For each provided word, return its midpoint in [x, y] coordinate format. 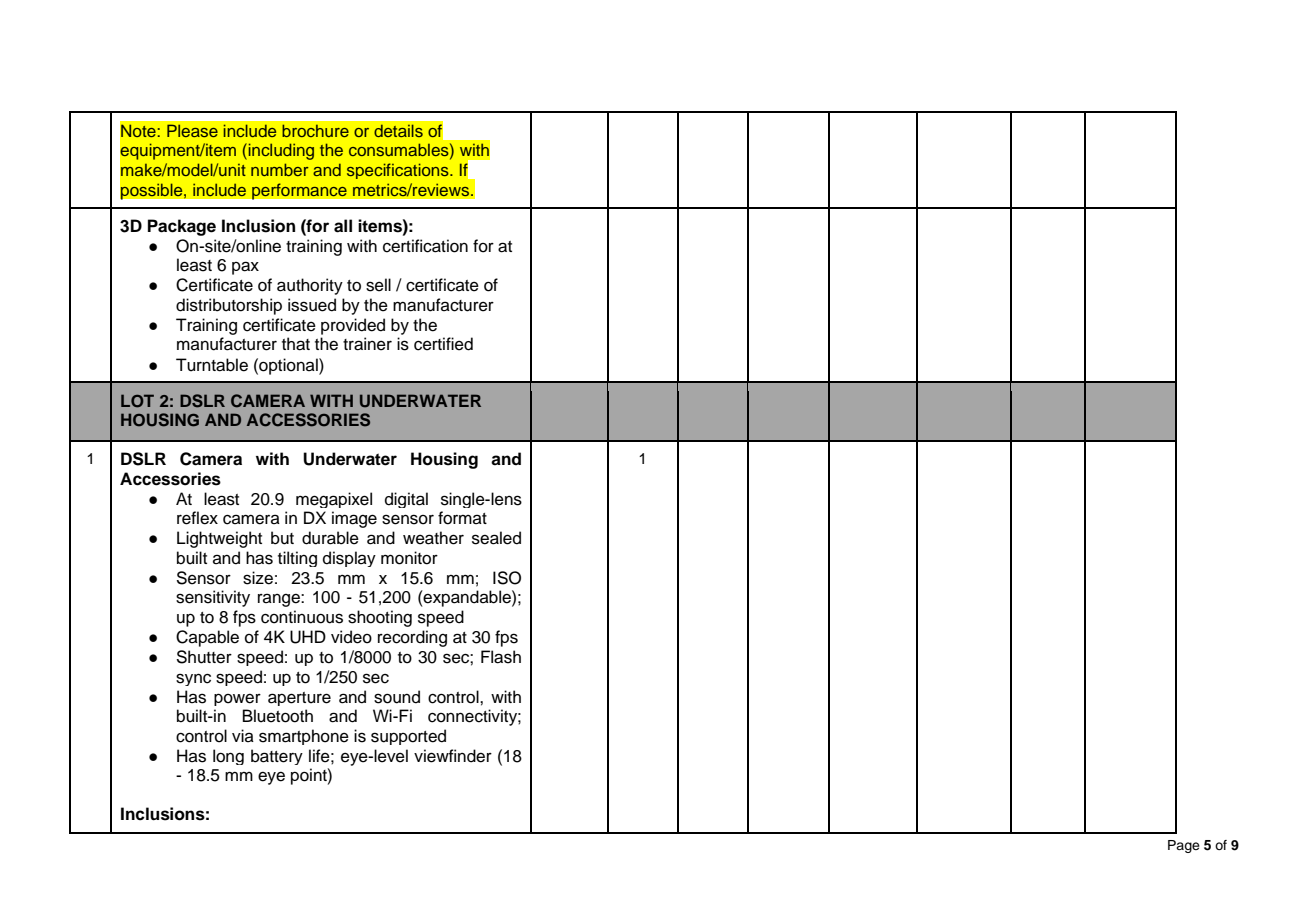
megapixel [334, 500]
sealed [496, 538]
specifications [399, 171]
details [398, 130]
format [462, 518]
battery [277, 757]
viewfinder [453, 756]
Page [1184, 846]
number [280, 169]
